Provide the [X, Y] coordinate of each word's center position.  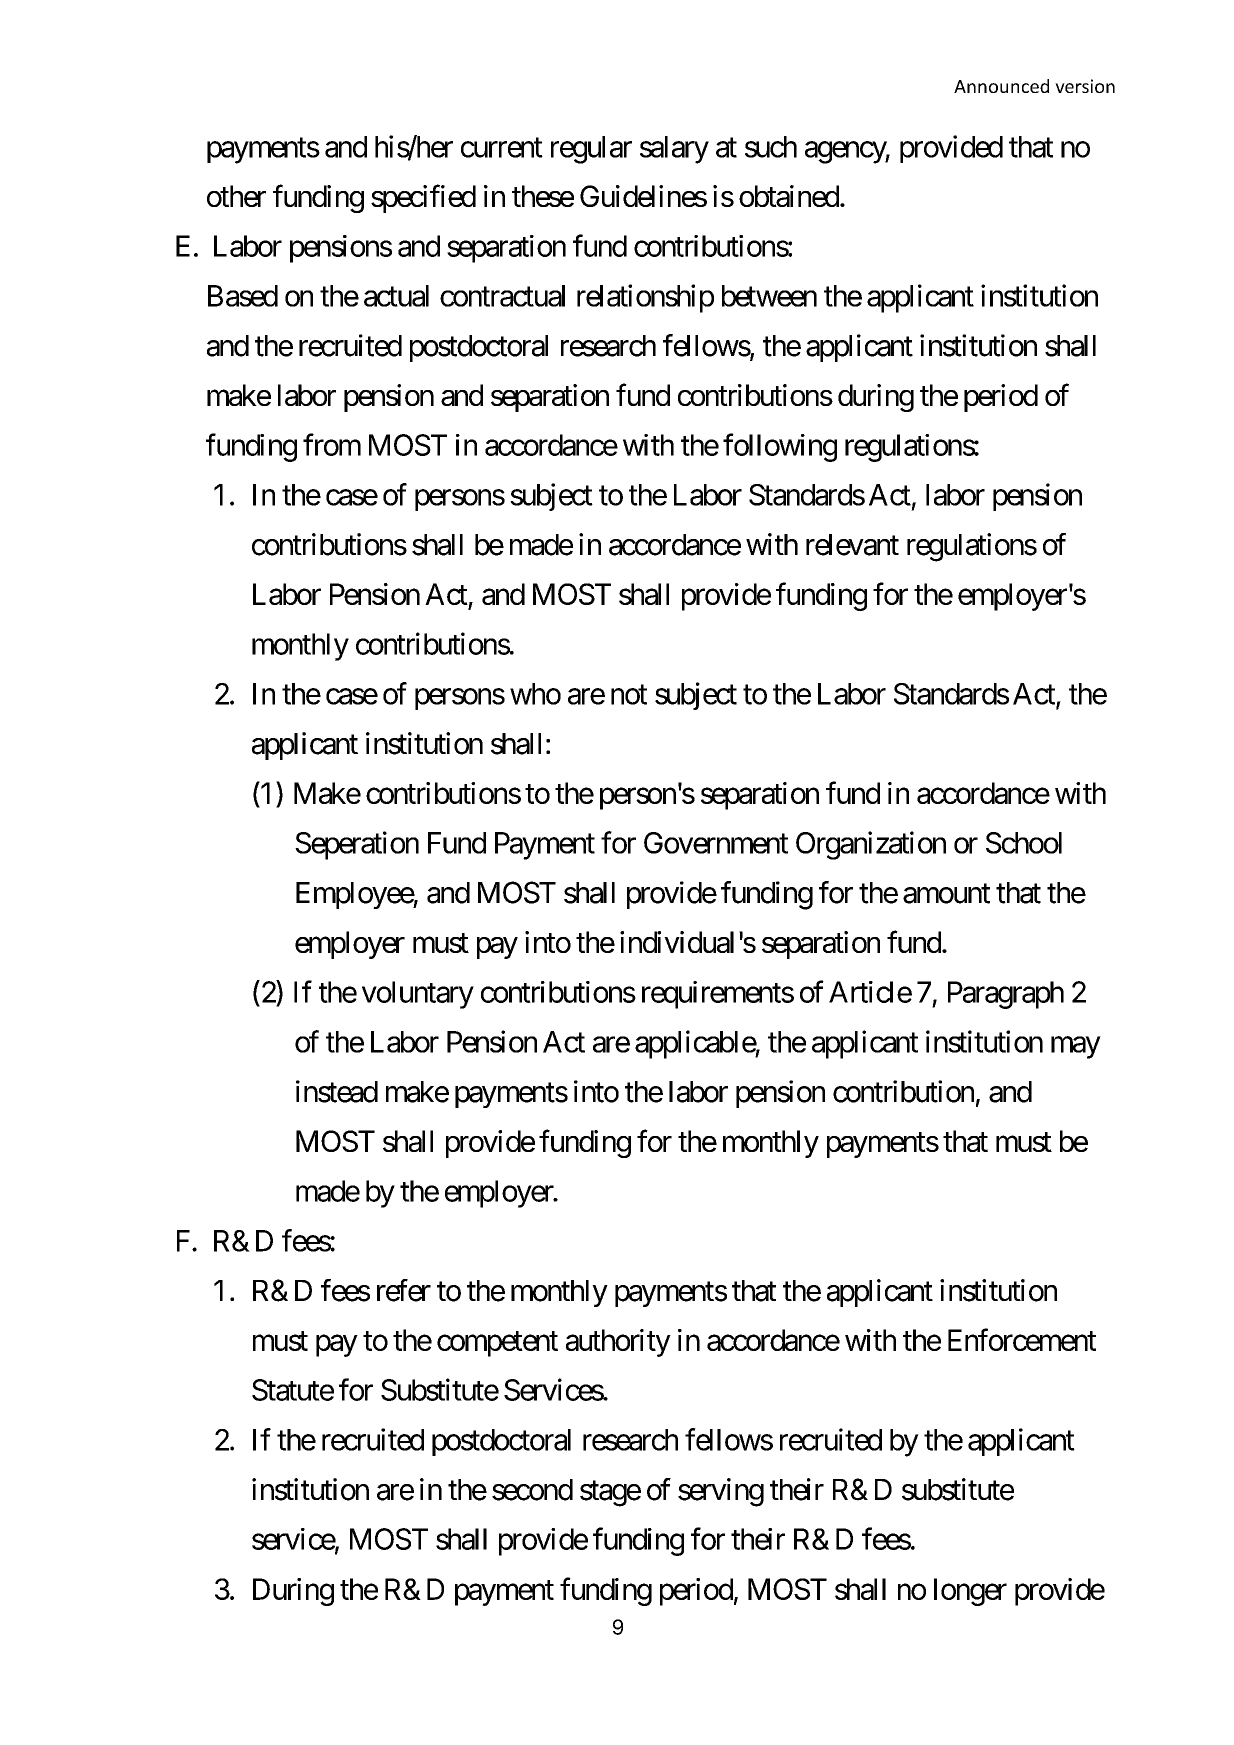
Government [716, 843]
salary [674, 150]
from [332, 444]
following [780, 447]
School [1024, 843]
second [532, 1490]
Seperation [357, 845]
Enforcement [1022, 1339]
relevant [852, 545]
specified [423, 199]
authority [618, 1343]
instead [337, 1091]
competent [497, 1344]
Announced [1001, 86]
